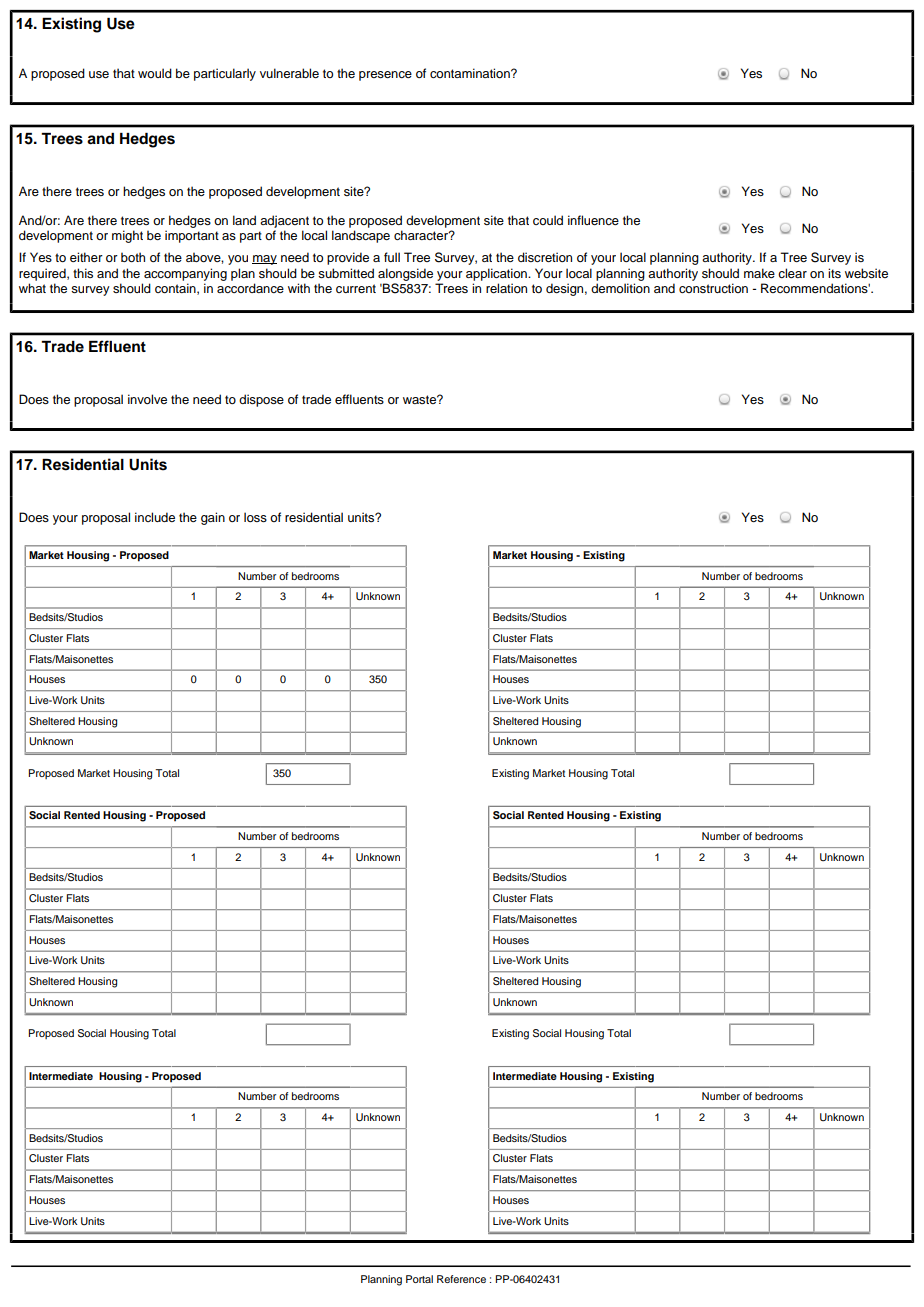 The width and height of the screenshot is (924, 1307). What do you see at coordinates (213, 518) in the screenshot?
I see `gain` at bounding box center [213, 518].
